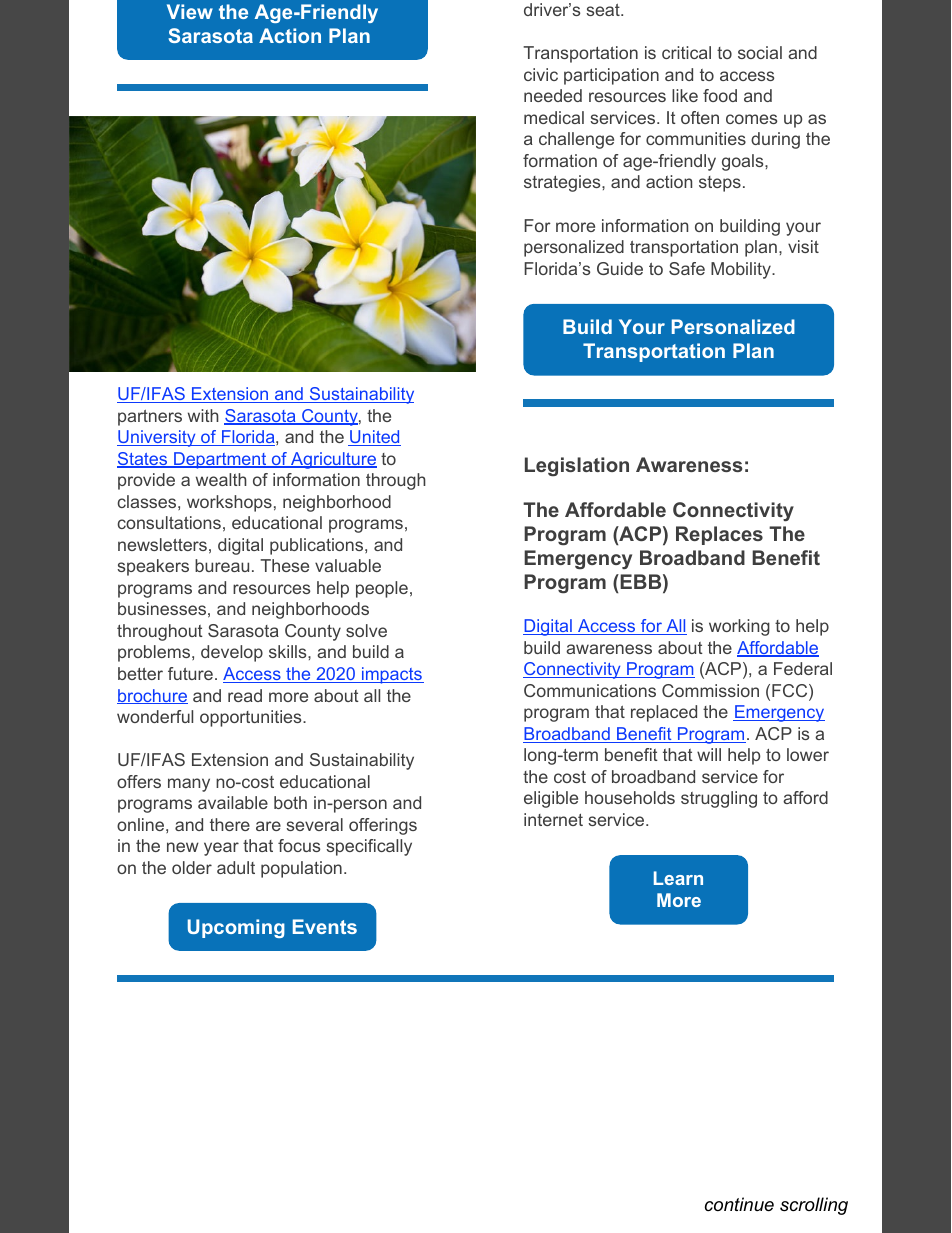 This document has width=952, height=1233. What do you see at coordinates (739, 627) in the document?
I see `working` at bounding box center [739, 627].
